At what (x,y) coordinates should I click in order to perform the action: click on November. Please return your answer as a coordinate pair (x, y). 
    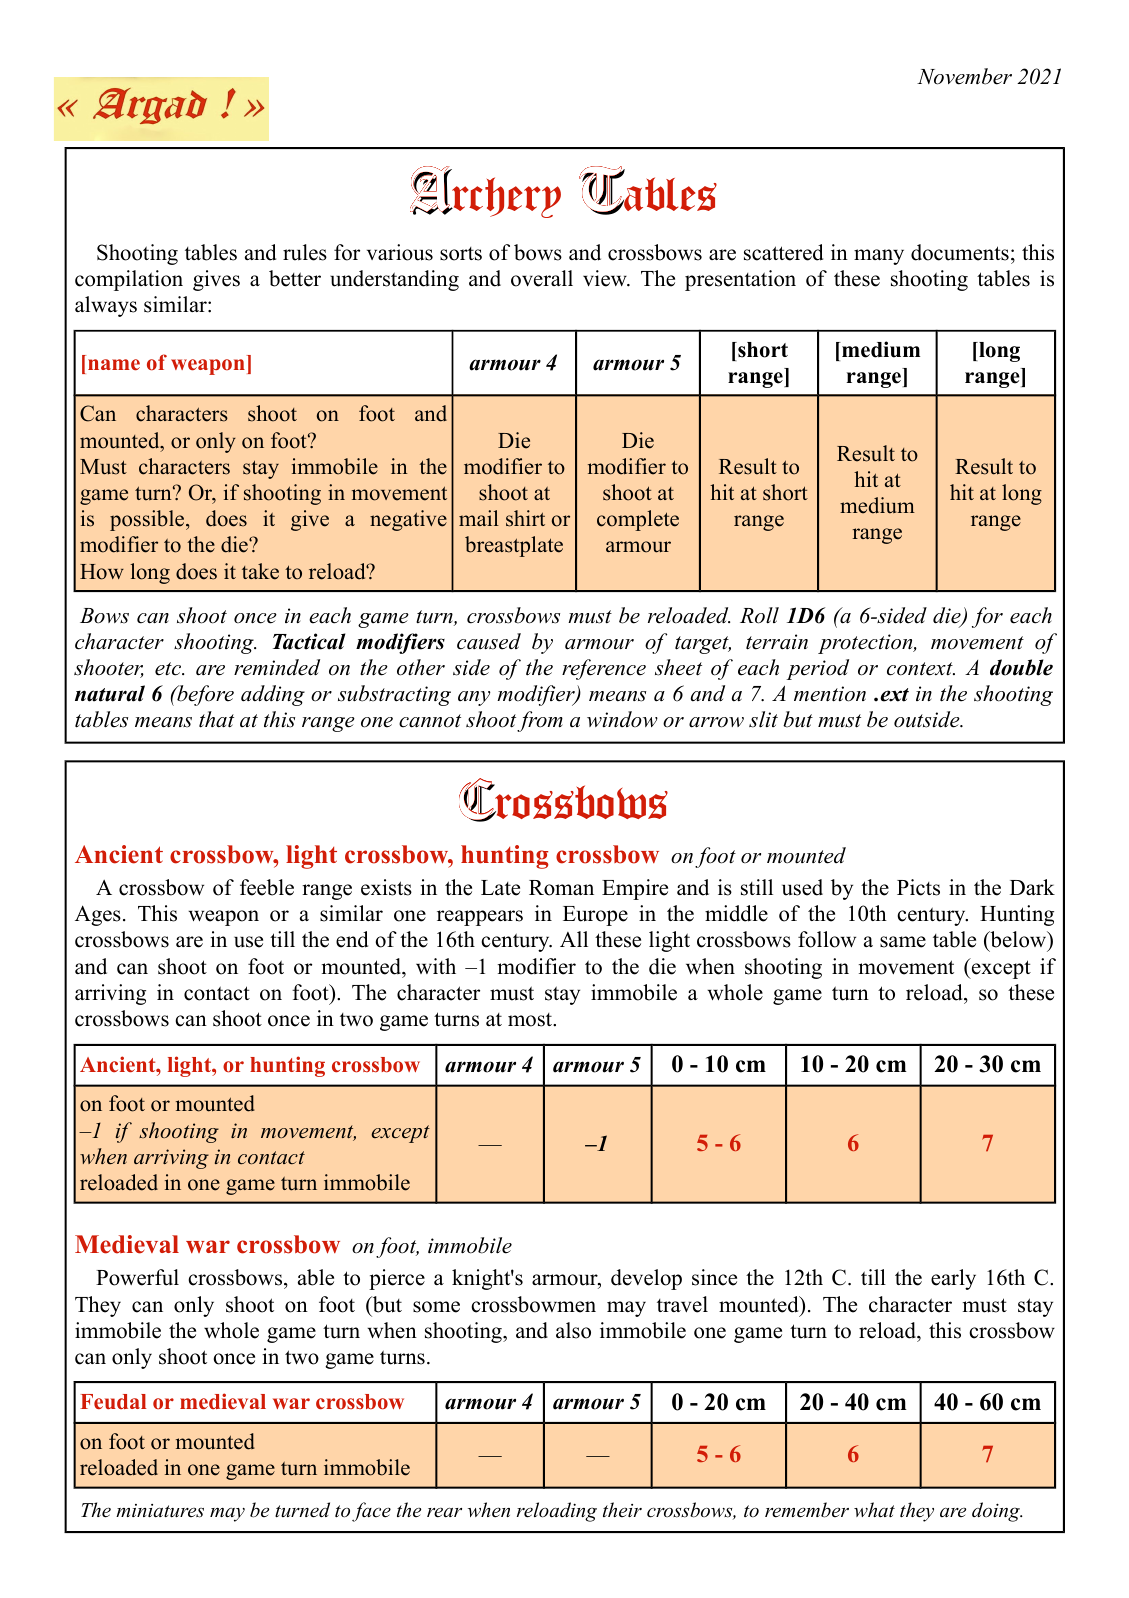
    Looking at the image, I should click on (964, 76).
